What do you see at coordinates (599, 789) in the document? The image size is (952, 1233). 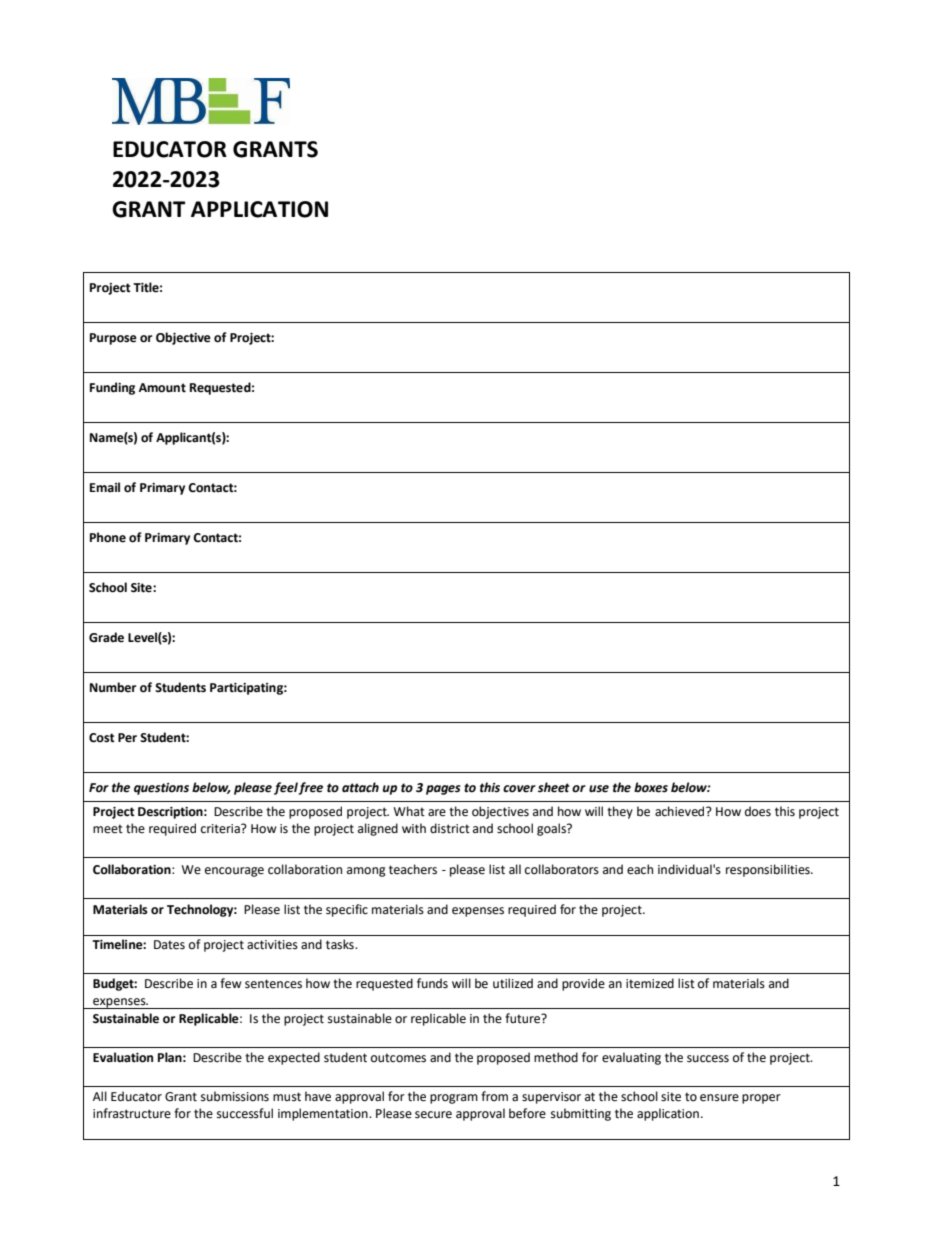 I see `use` at bounding box center [599, 789].
